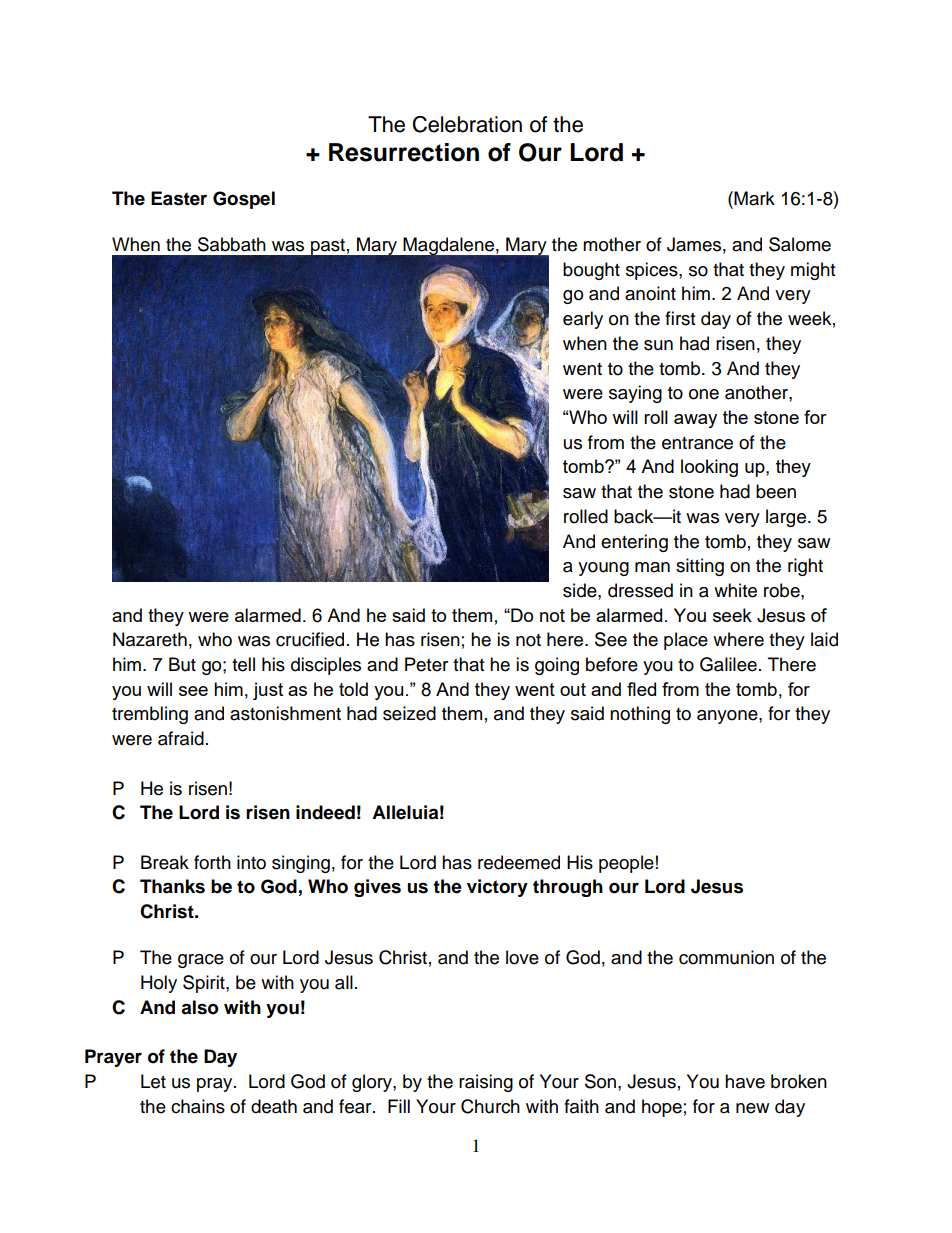  What do you see at coordinates (310, 639) in the screenshot?
I see `crucified` at bounding box center [310, 639].
